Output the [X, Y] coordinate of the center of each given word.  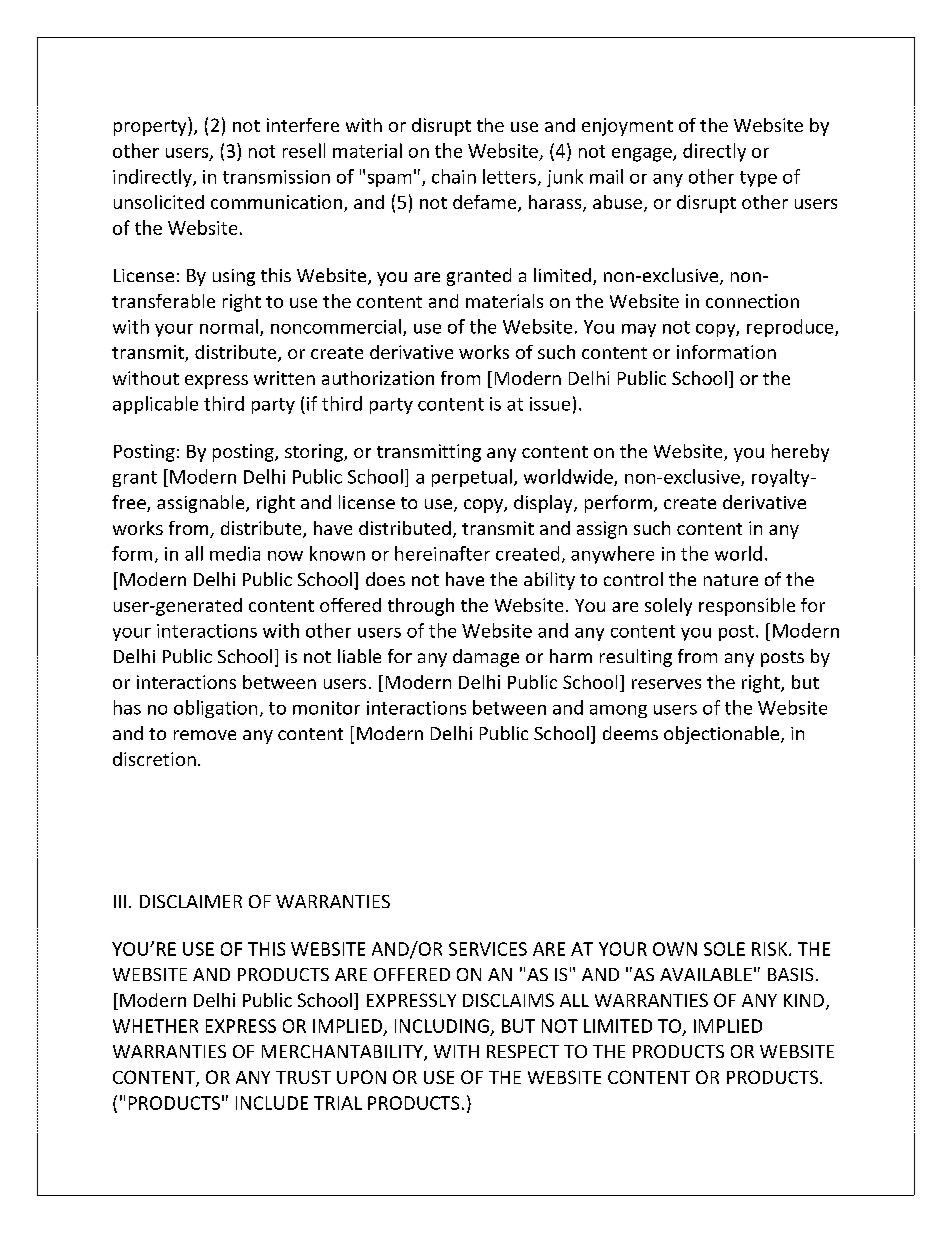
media [235, 553]
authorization [378, 378]
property [151, 126]
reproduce [791, 328]
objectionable [723, 735]
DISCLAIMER [191, 901]
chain [454, 176]
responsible [747, 607]
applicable [155, 405]
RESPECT [523, 1051]
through [421, 607]
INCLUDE [272, 1103]
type [758, 179]
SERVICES [488, 949]
